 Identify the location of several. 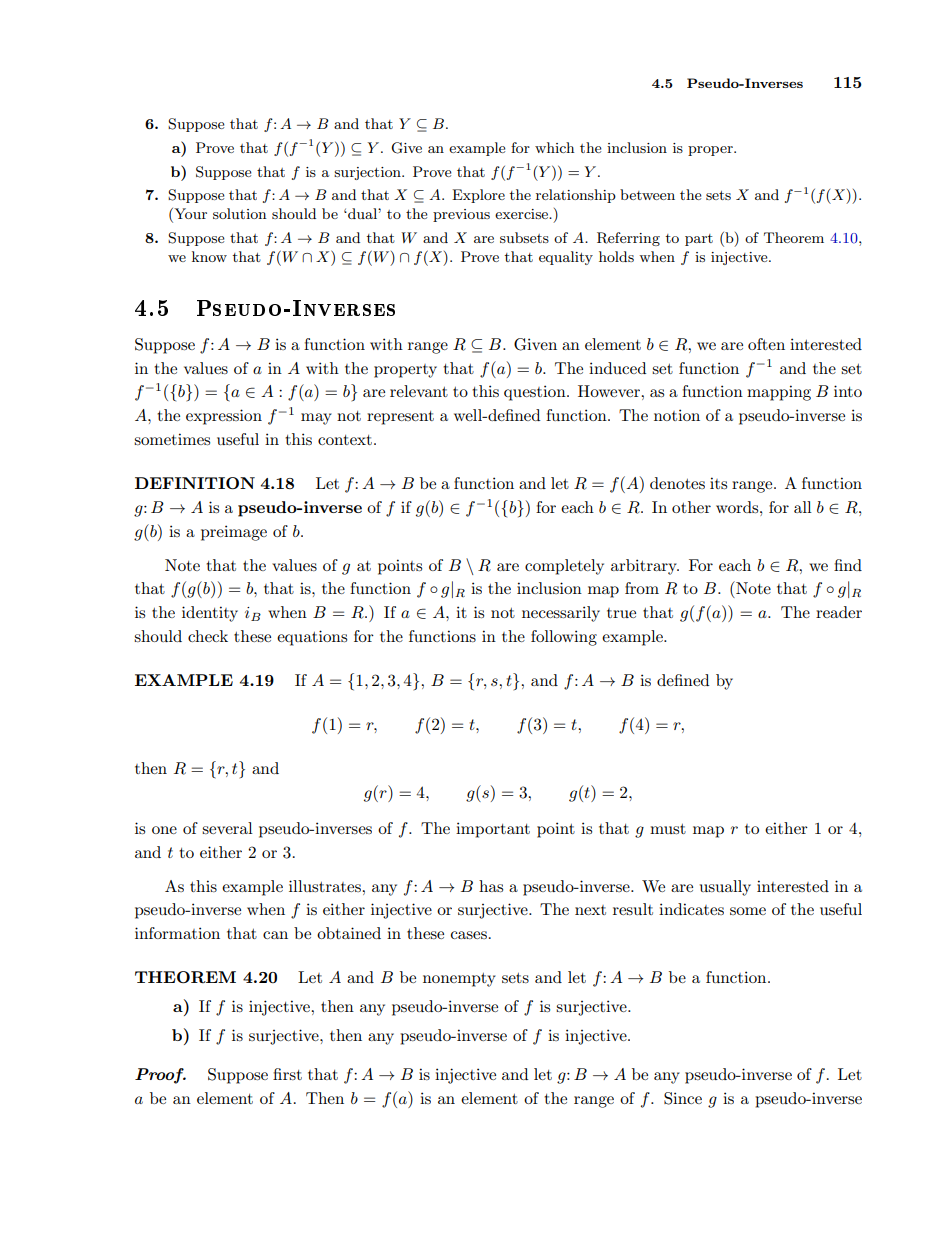
(227, 828).
